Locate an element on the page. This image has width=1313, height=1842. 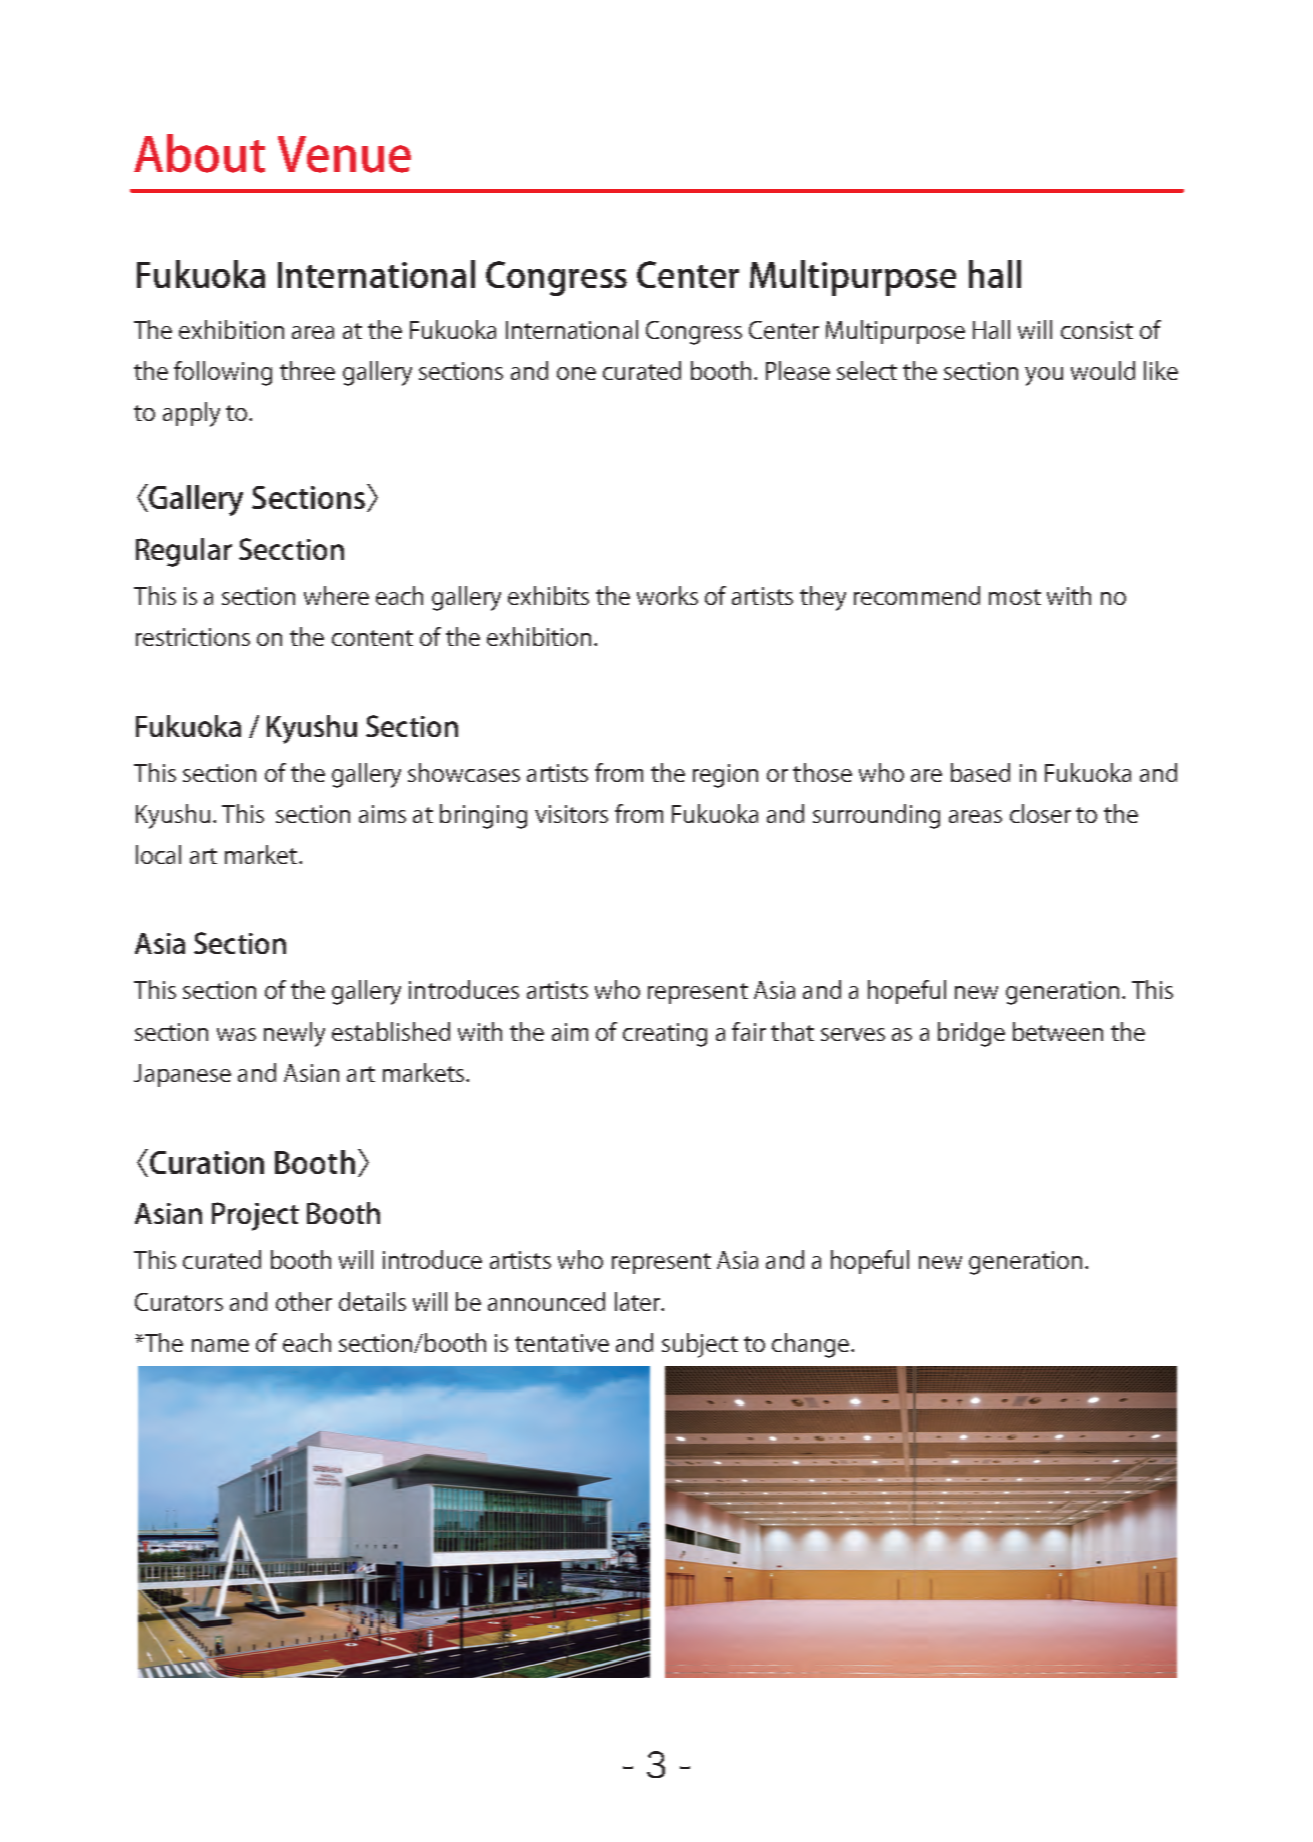
consist is located at coordinates (1097, 330).
